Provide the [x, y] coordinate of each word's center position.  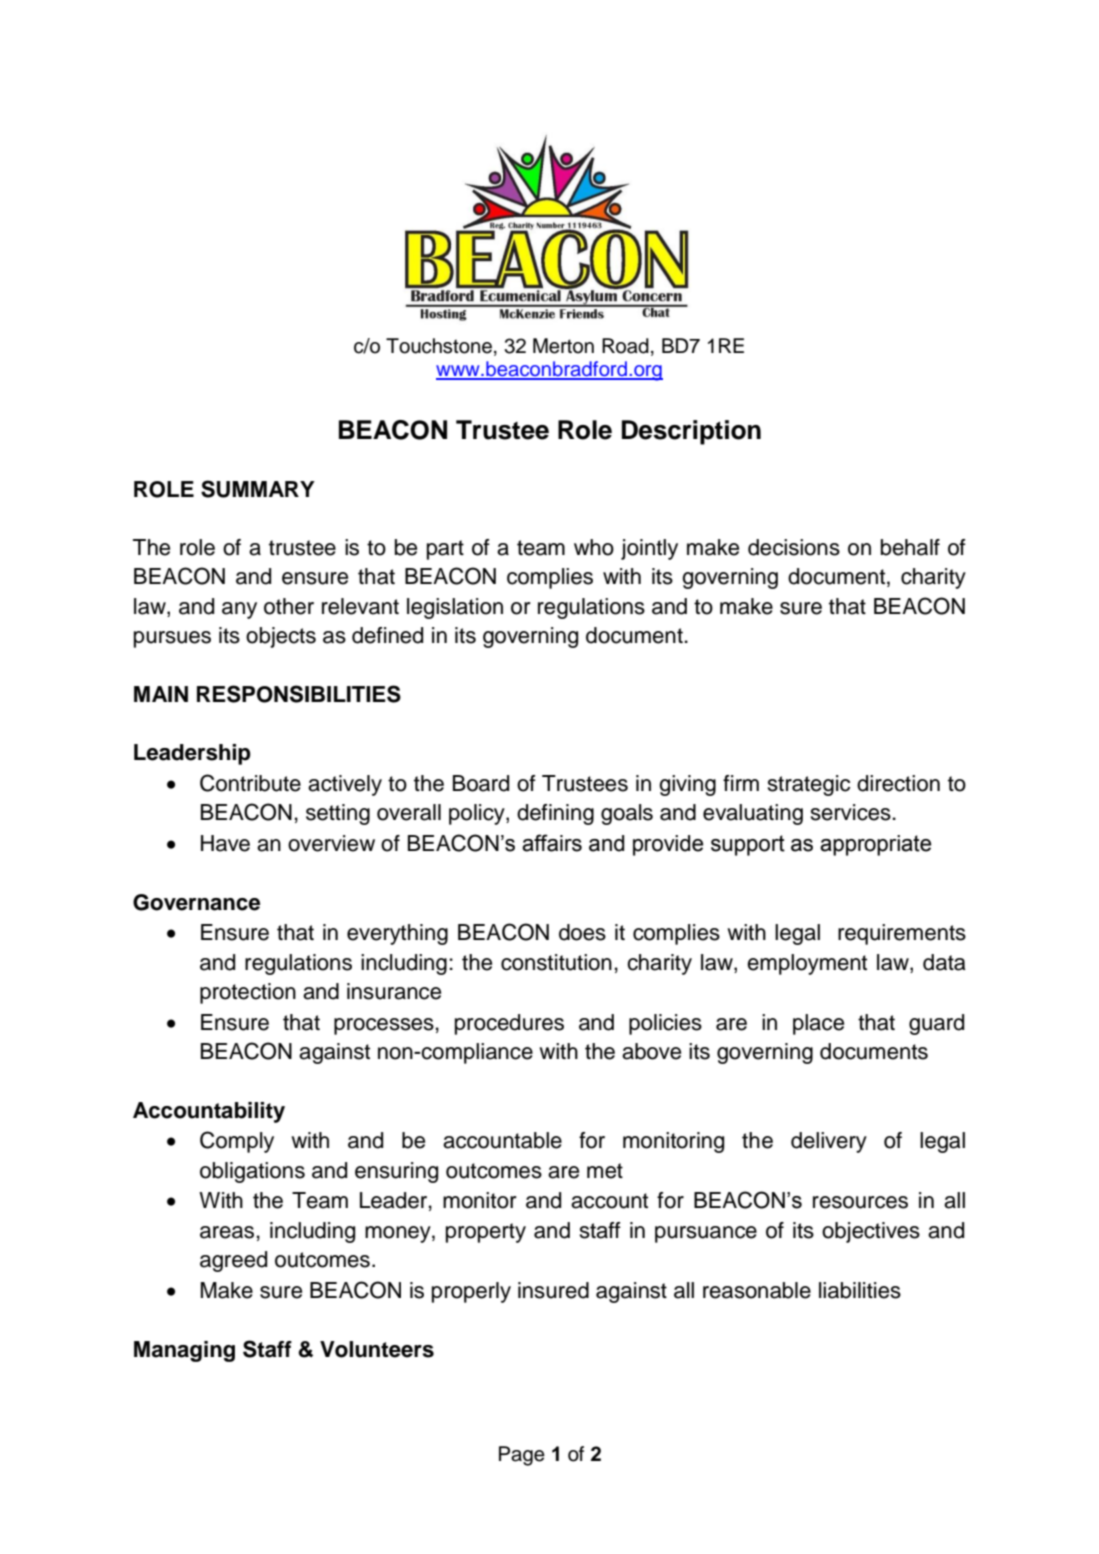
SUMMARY [258, 489]
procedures [509, 1024]
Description [691, 432]
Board [481, 783]
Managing [184, 1351]
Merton [563, 346]
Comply [237, 1142]
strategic [808, 785]
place [818, 1024]
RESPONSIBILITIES [299, 694]
